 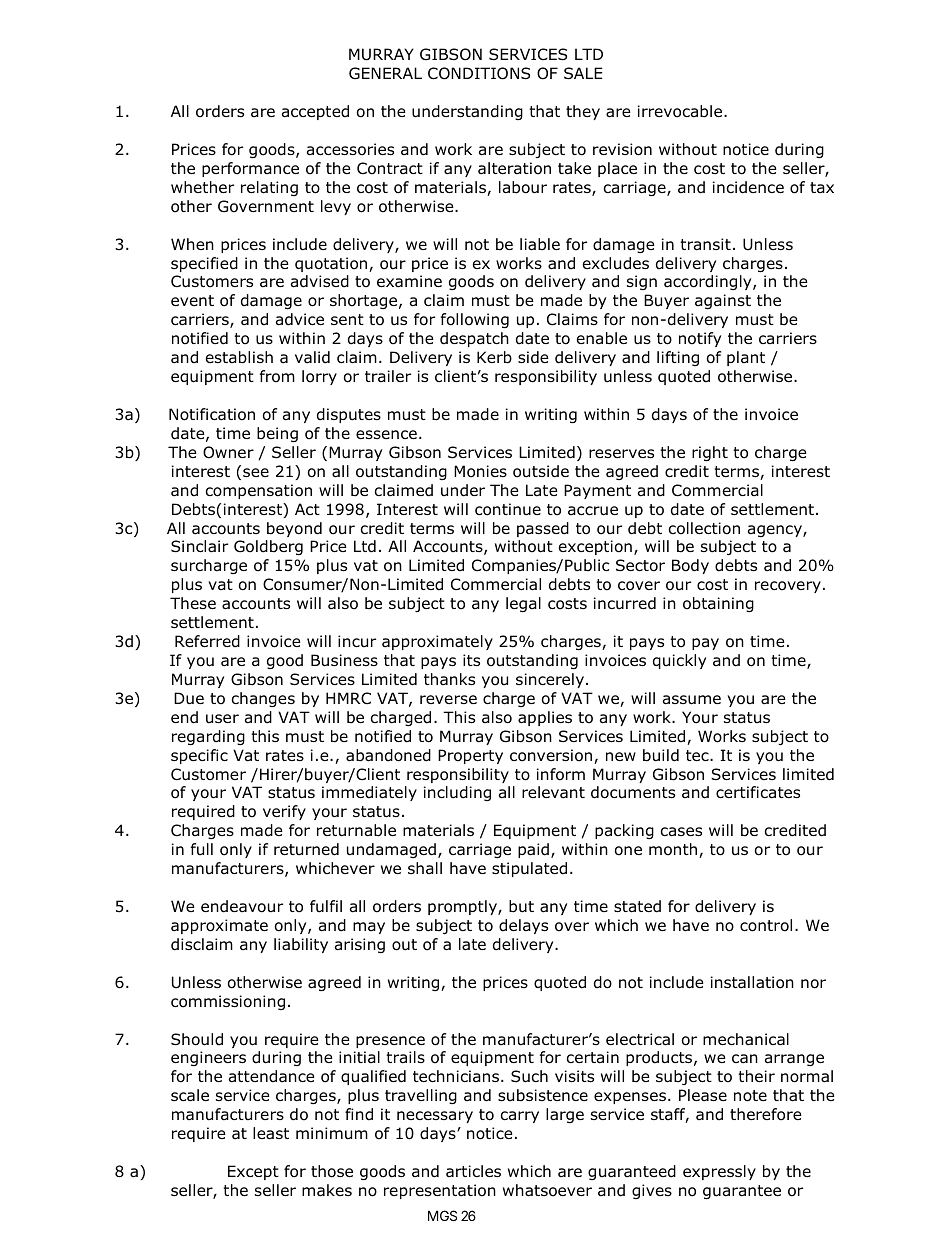 What do you see at coordinates (479, 73) in the page?
I see `CONDITIONS` at bounding box center [479, 73].
